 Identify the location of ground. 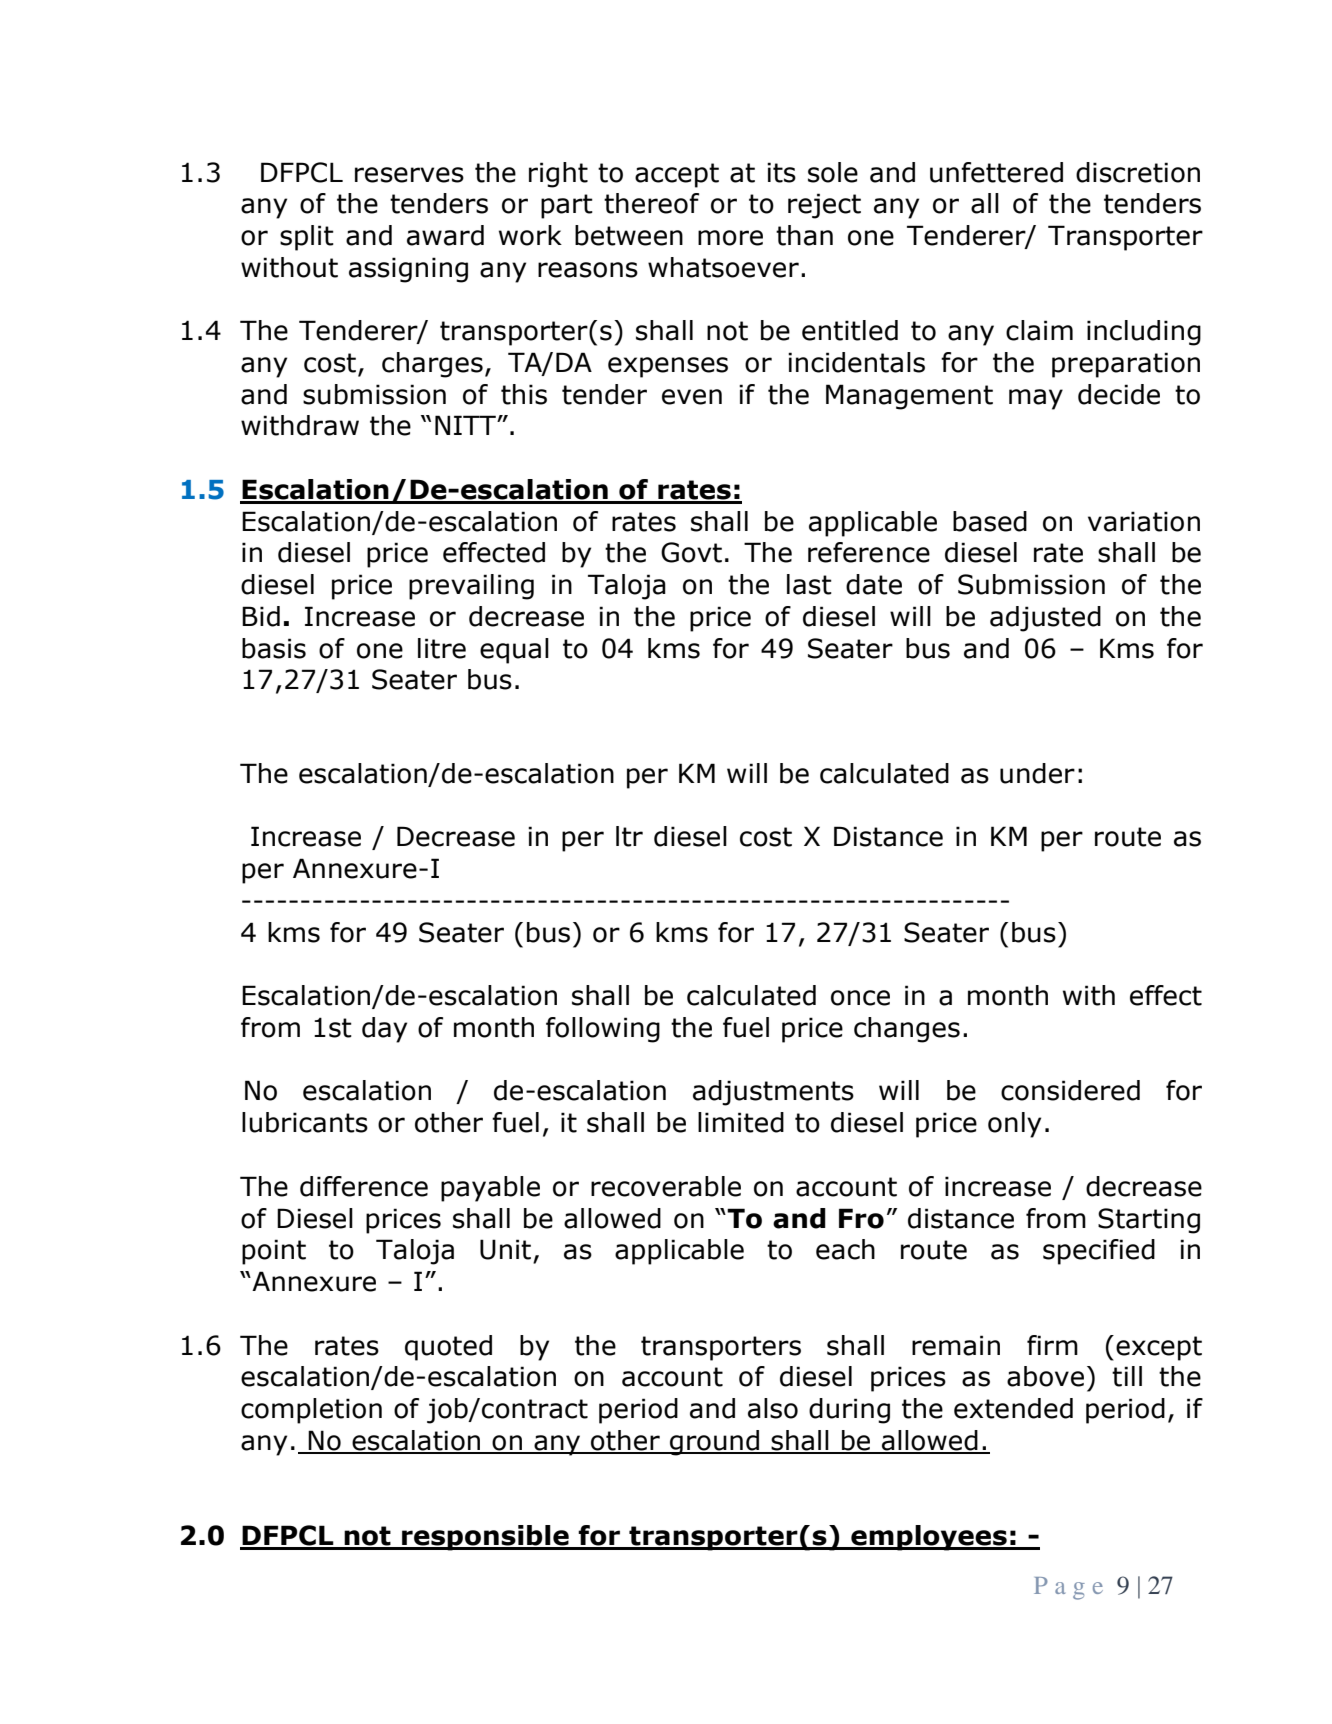
(714, 1443).
